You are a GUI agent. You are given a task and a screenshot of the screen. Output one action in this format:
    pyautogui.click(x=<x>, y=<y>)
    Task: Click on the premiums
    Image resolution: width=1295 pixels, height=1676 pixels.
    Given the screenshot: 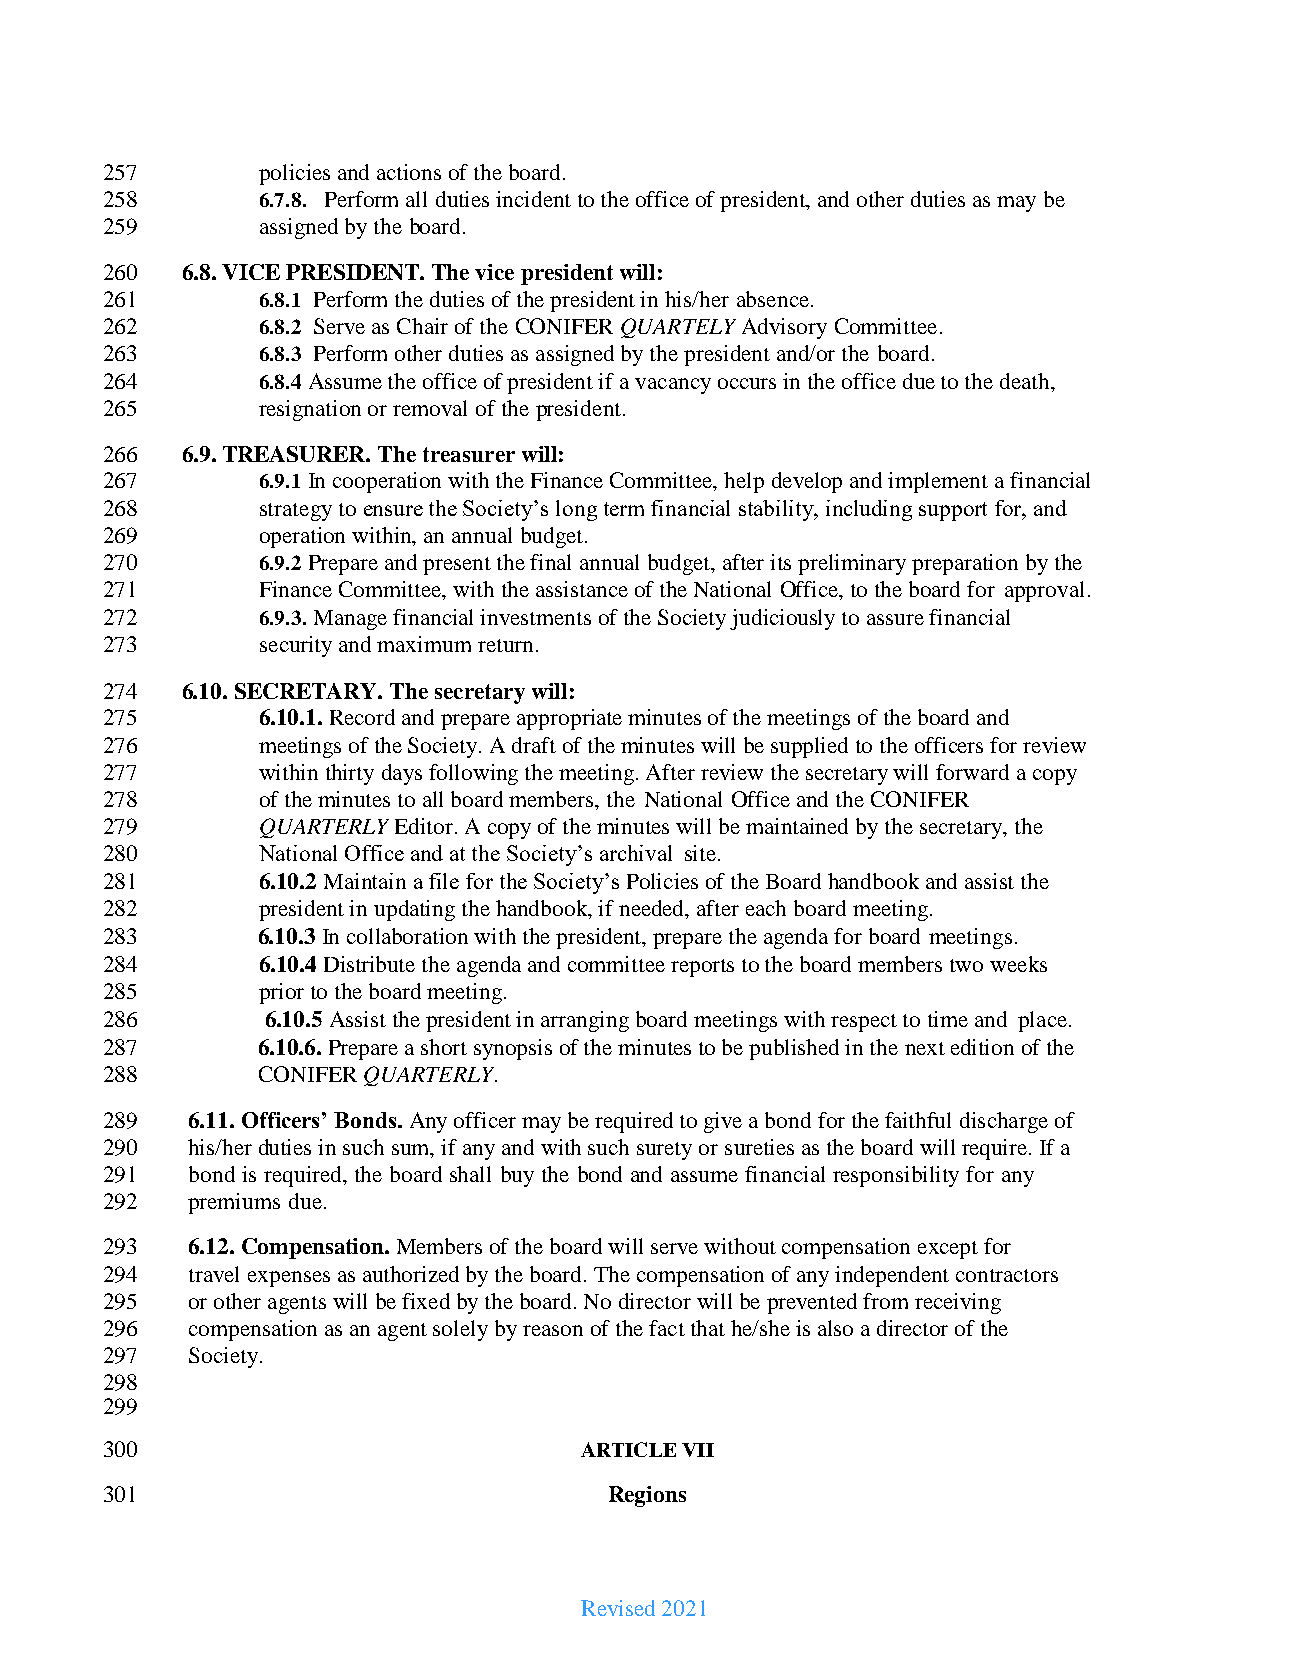 What is the action you would take?
    pyautogui.click(x=234, y=1203)
